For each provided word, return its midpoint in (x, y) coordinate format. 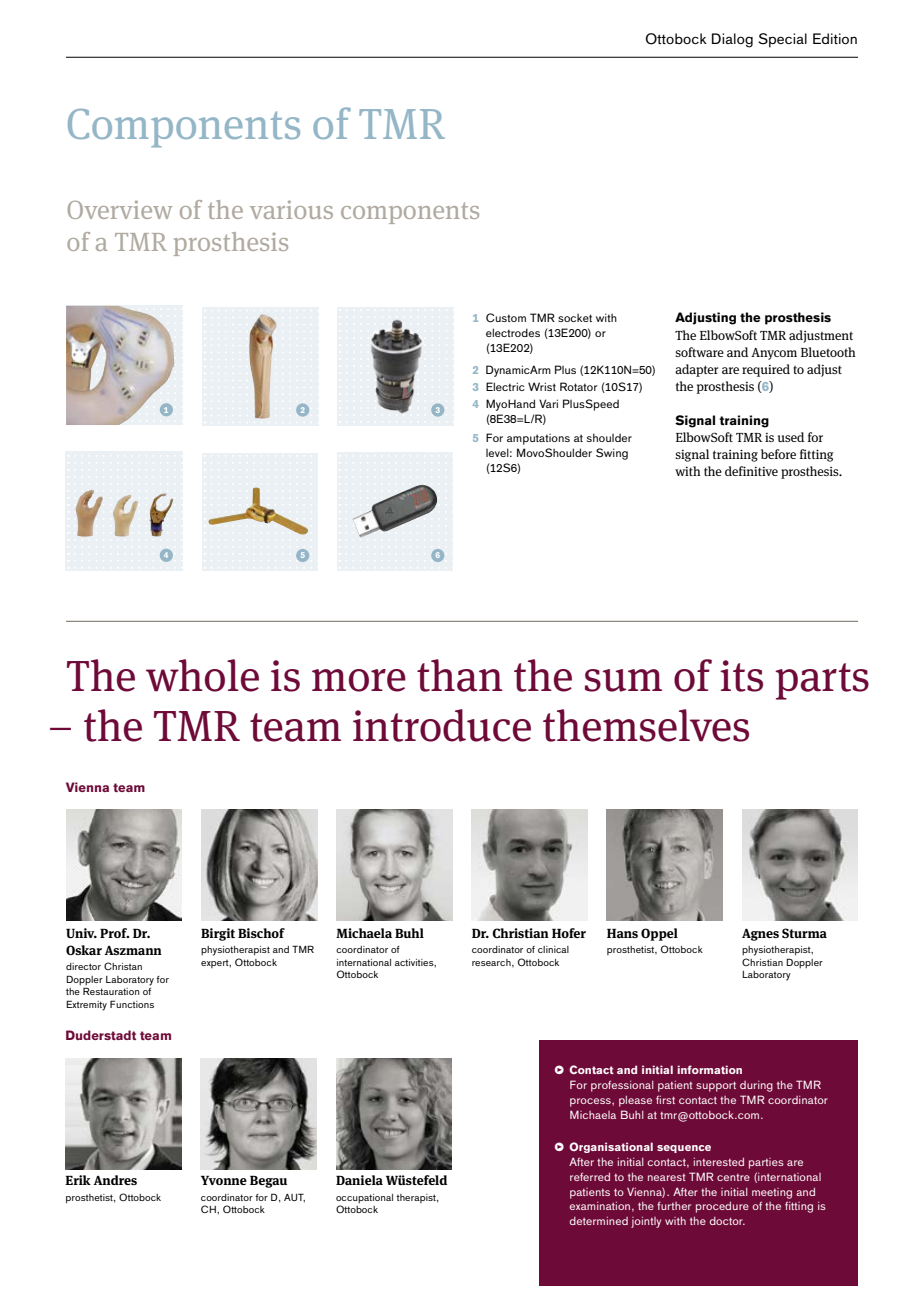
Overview (120, 209)
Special (782, 40)
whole (202, 675)
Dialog (732, 40)
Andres (115, 1180)
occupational (364, 1200)
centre (733, 1177)
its (741, 676)
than (460, 675)
